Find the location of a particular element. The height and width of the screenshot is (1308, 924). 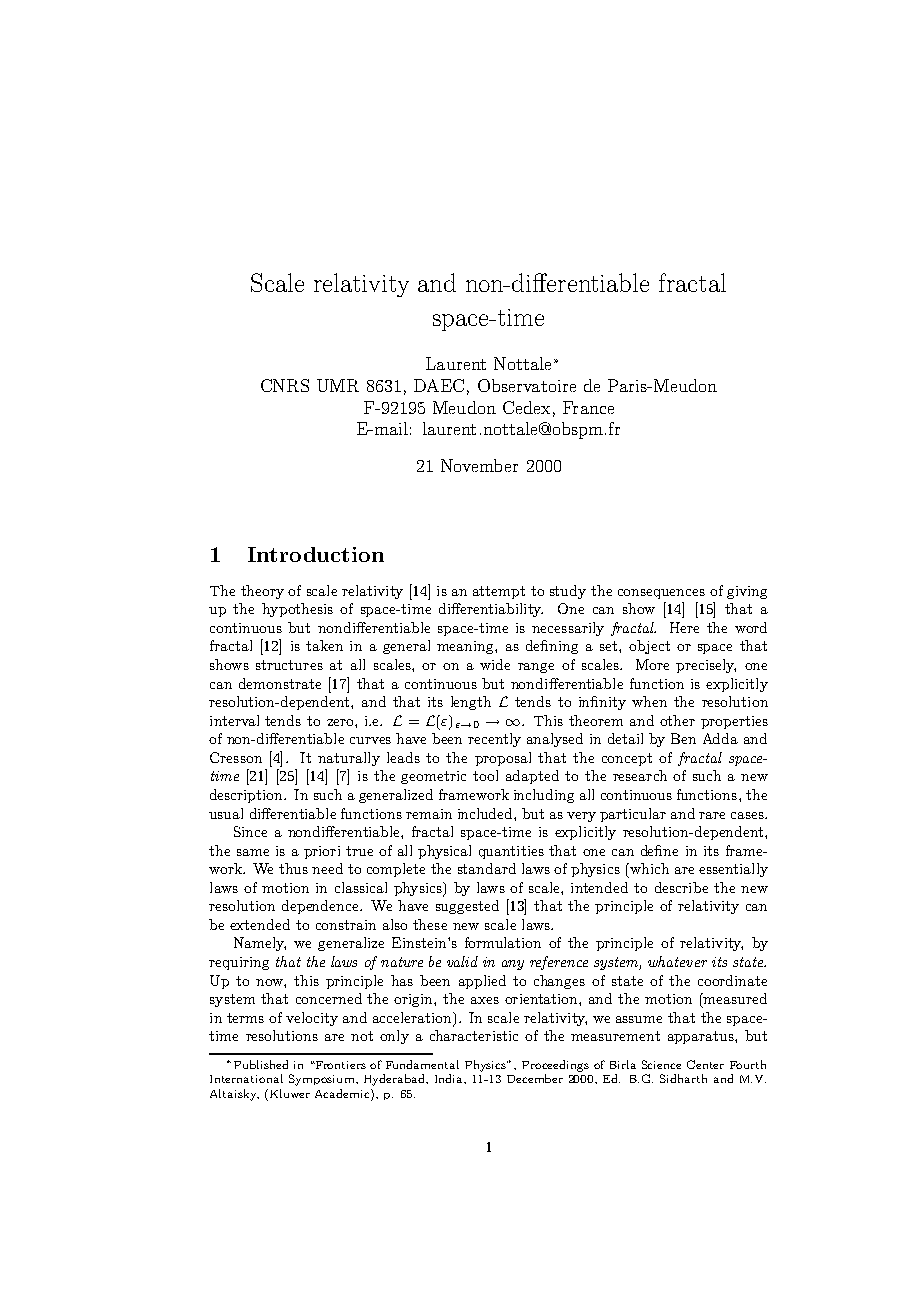

differentiability is located at coordinates (491, 610).
